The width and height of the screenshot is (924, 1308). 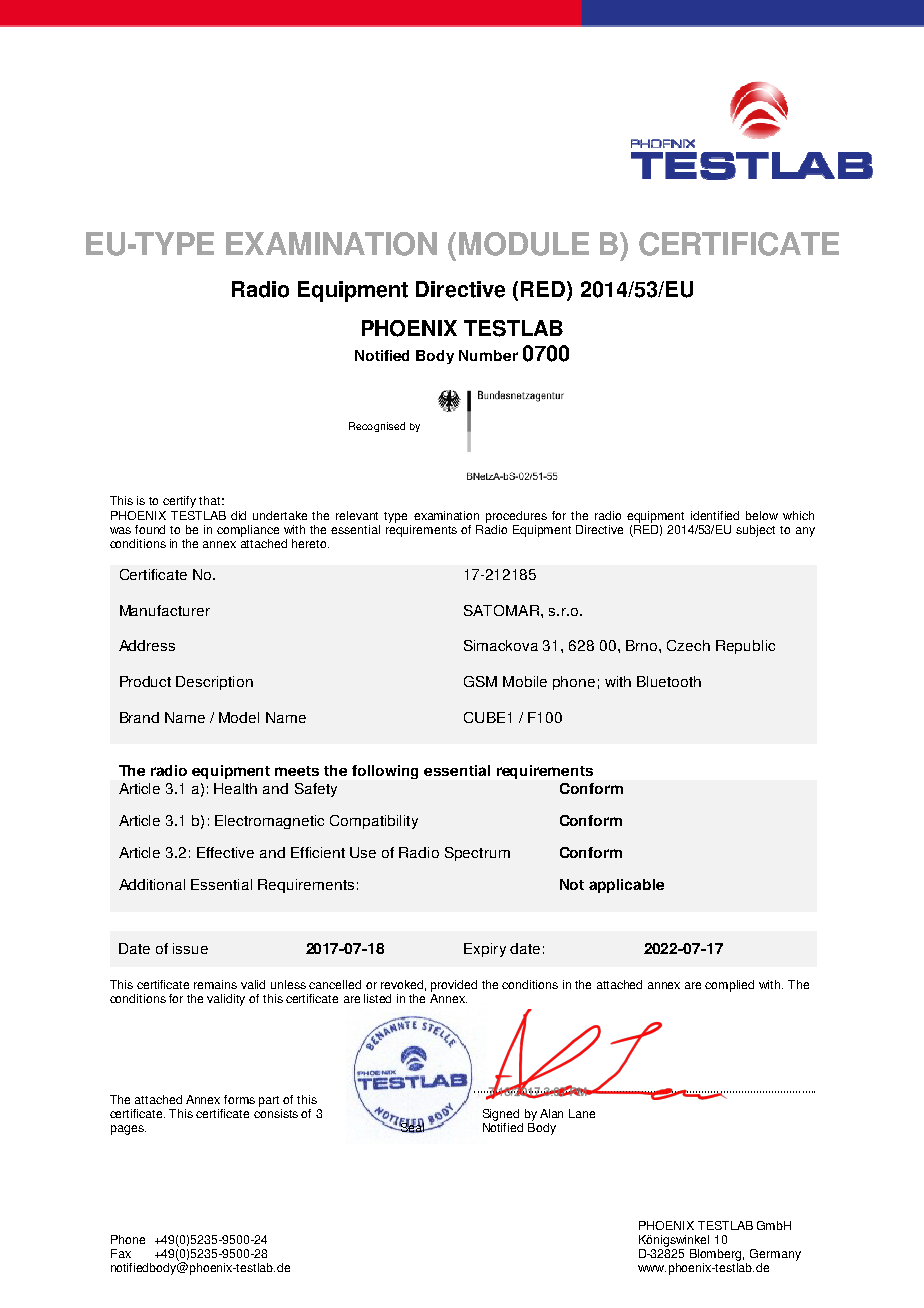 I want to click on Expiry, so click(x=485, y=950).
